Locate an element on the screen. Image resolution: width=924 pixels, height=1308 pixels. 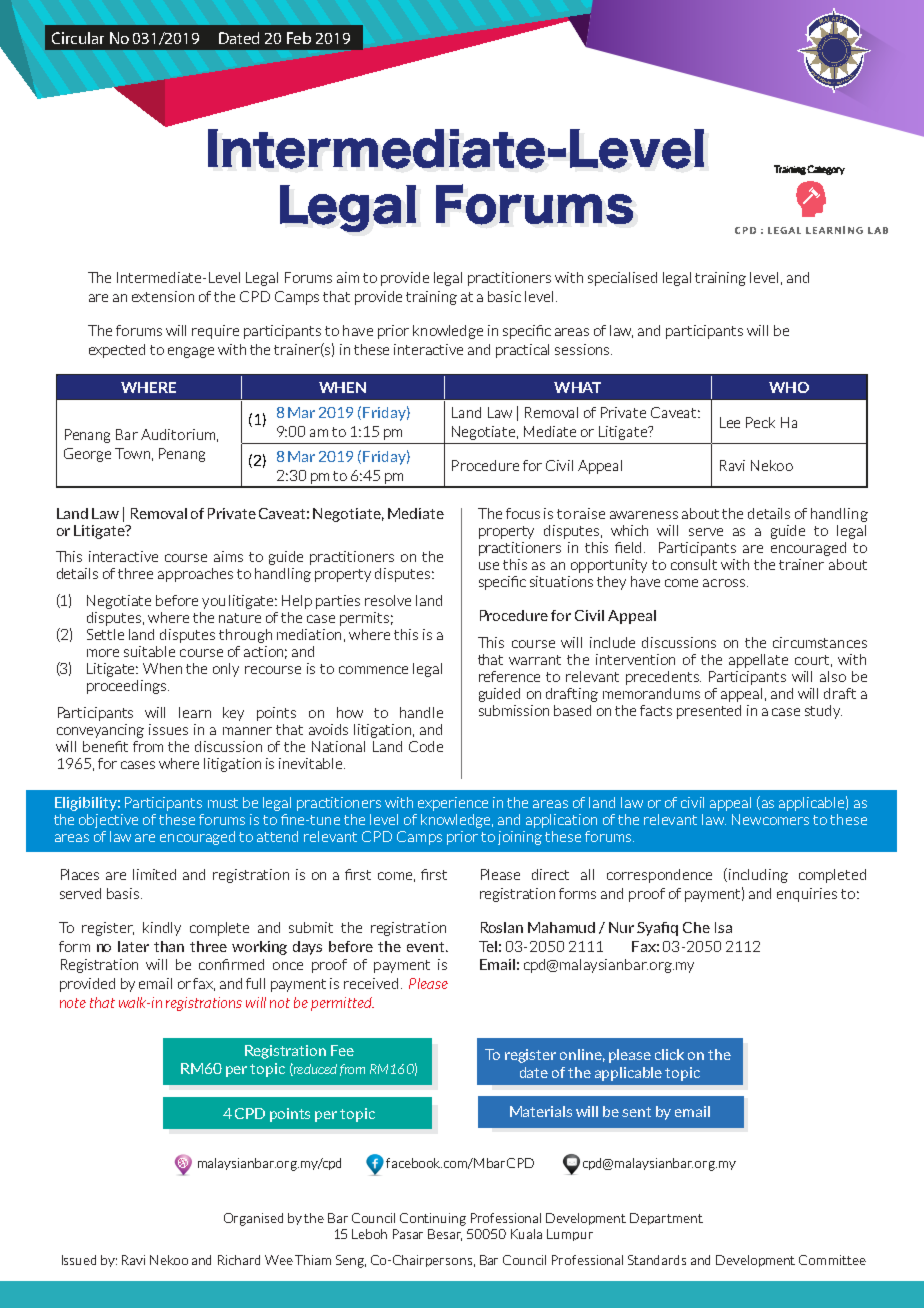
issues is located at coordinates (168, 729).
